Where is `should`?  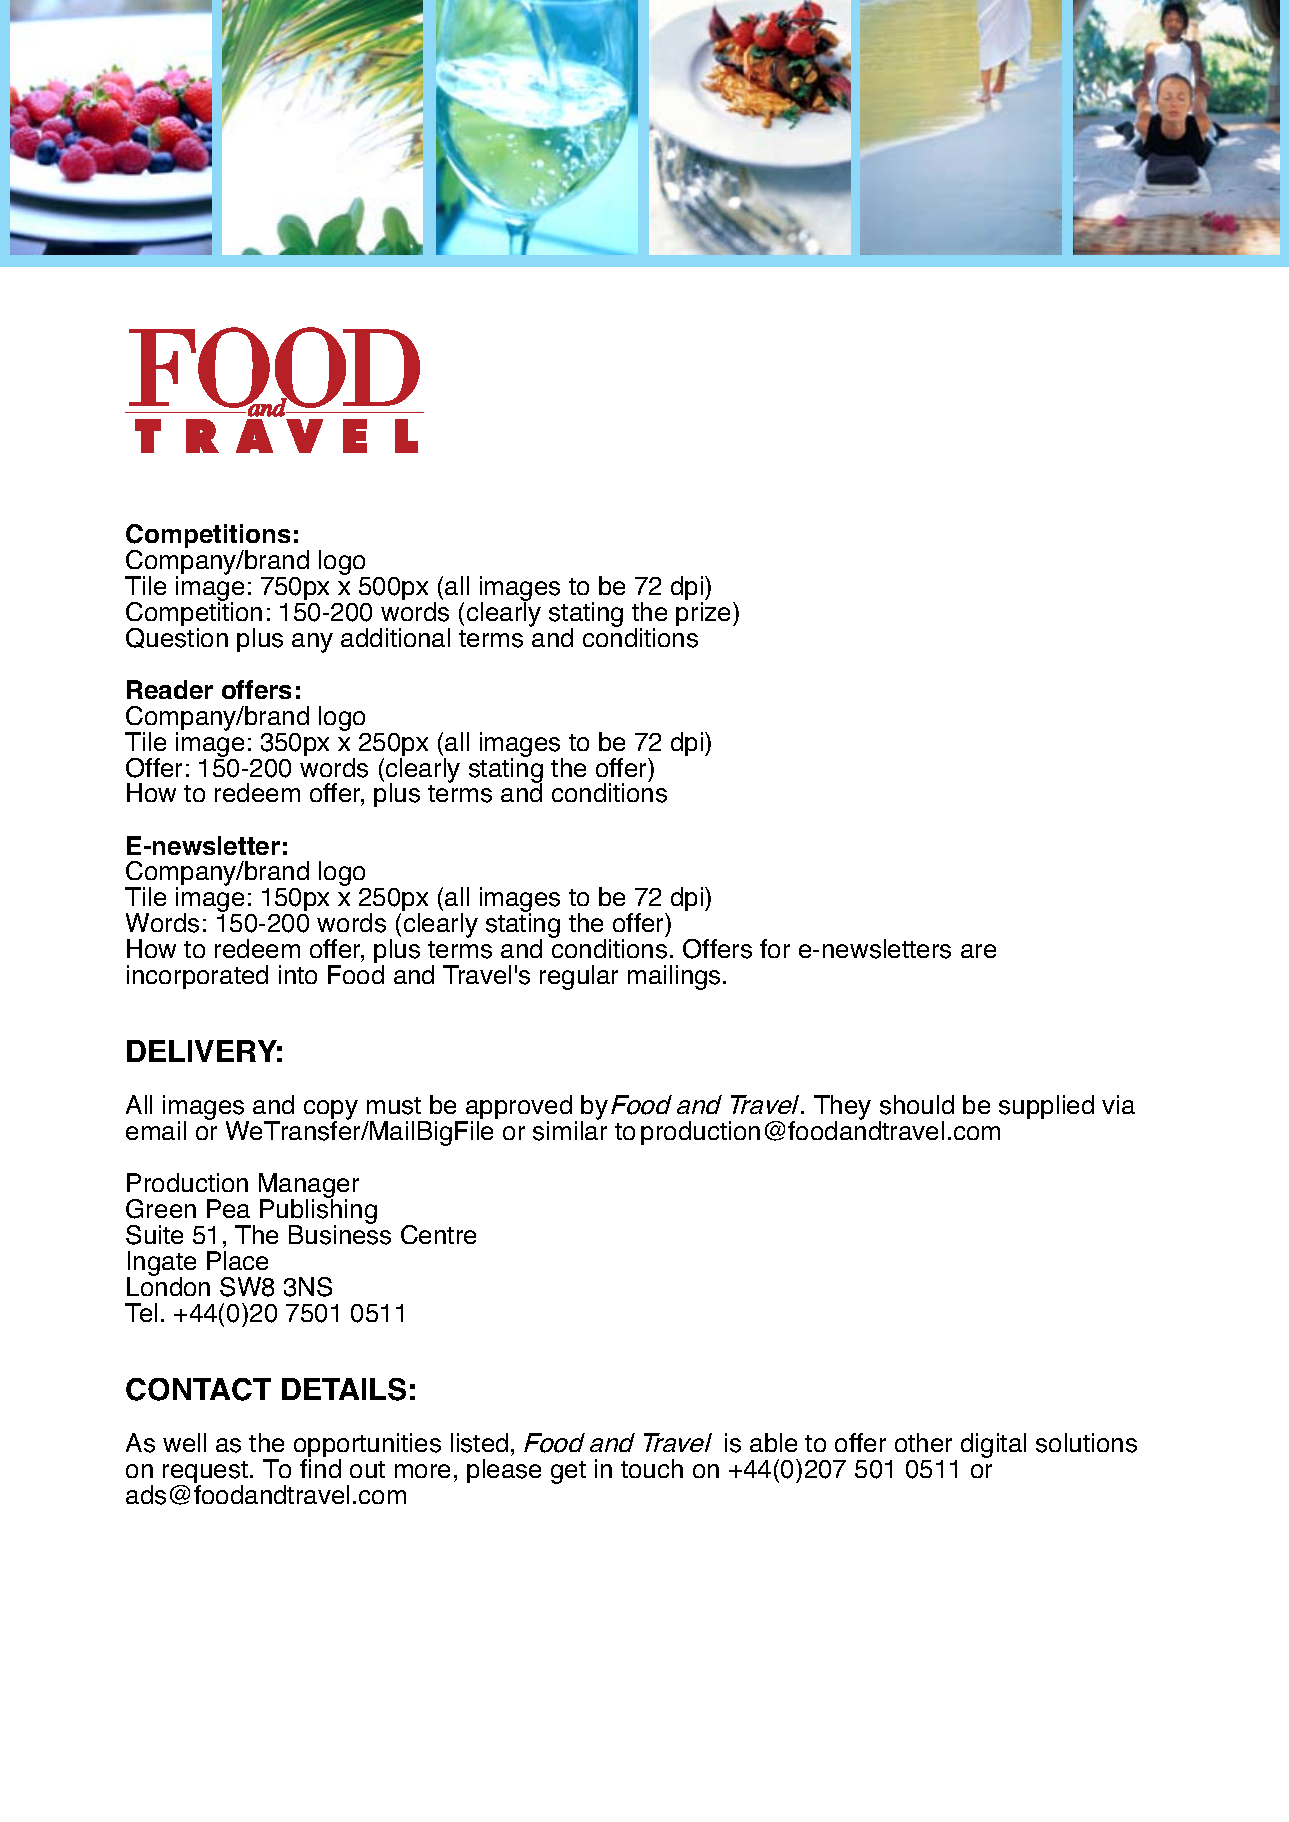
should is located at coordinates (917, 1105).
